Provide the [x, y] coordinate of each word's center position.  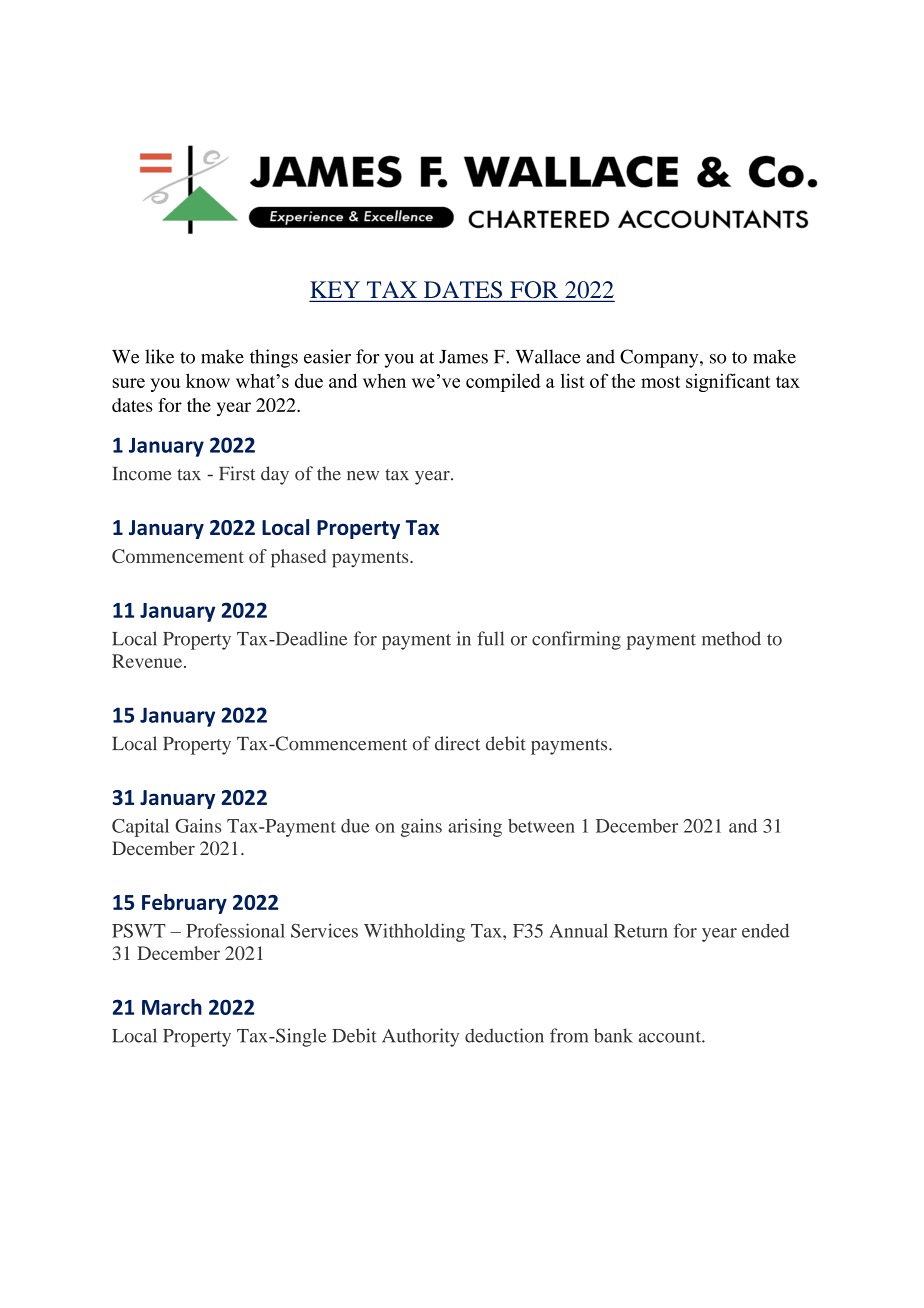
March [172, 1007]
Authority [420, 1037]
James [463, 357]
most [660, 382]
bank [613, 1035]
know [208, 380]
